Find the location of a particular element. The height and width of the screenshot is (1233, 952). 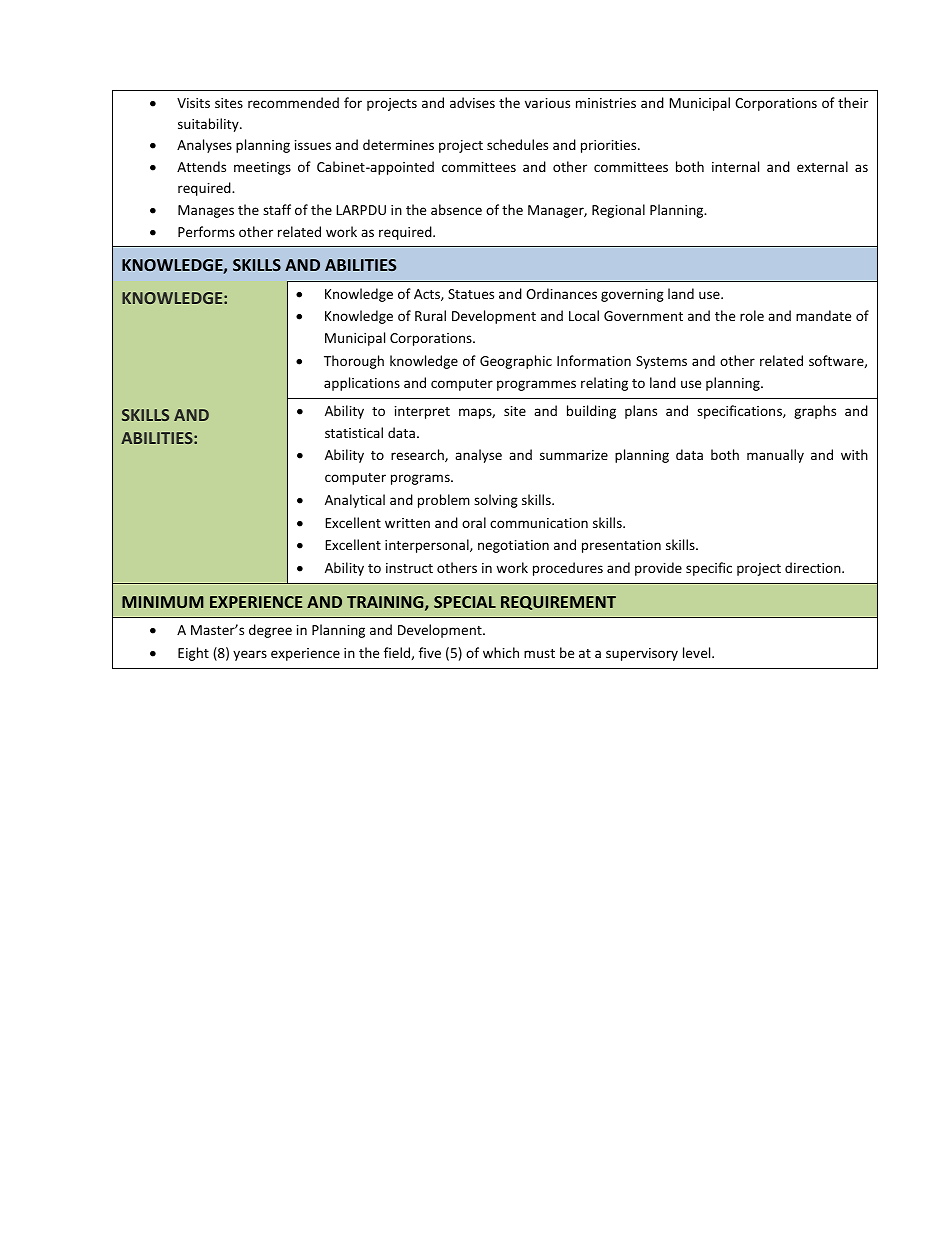

Performs is located at coordinates (206, 231).
